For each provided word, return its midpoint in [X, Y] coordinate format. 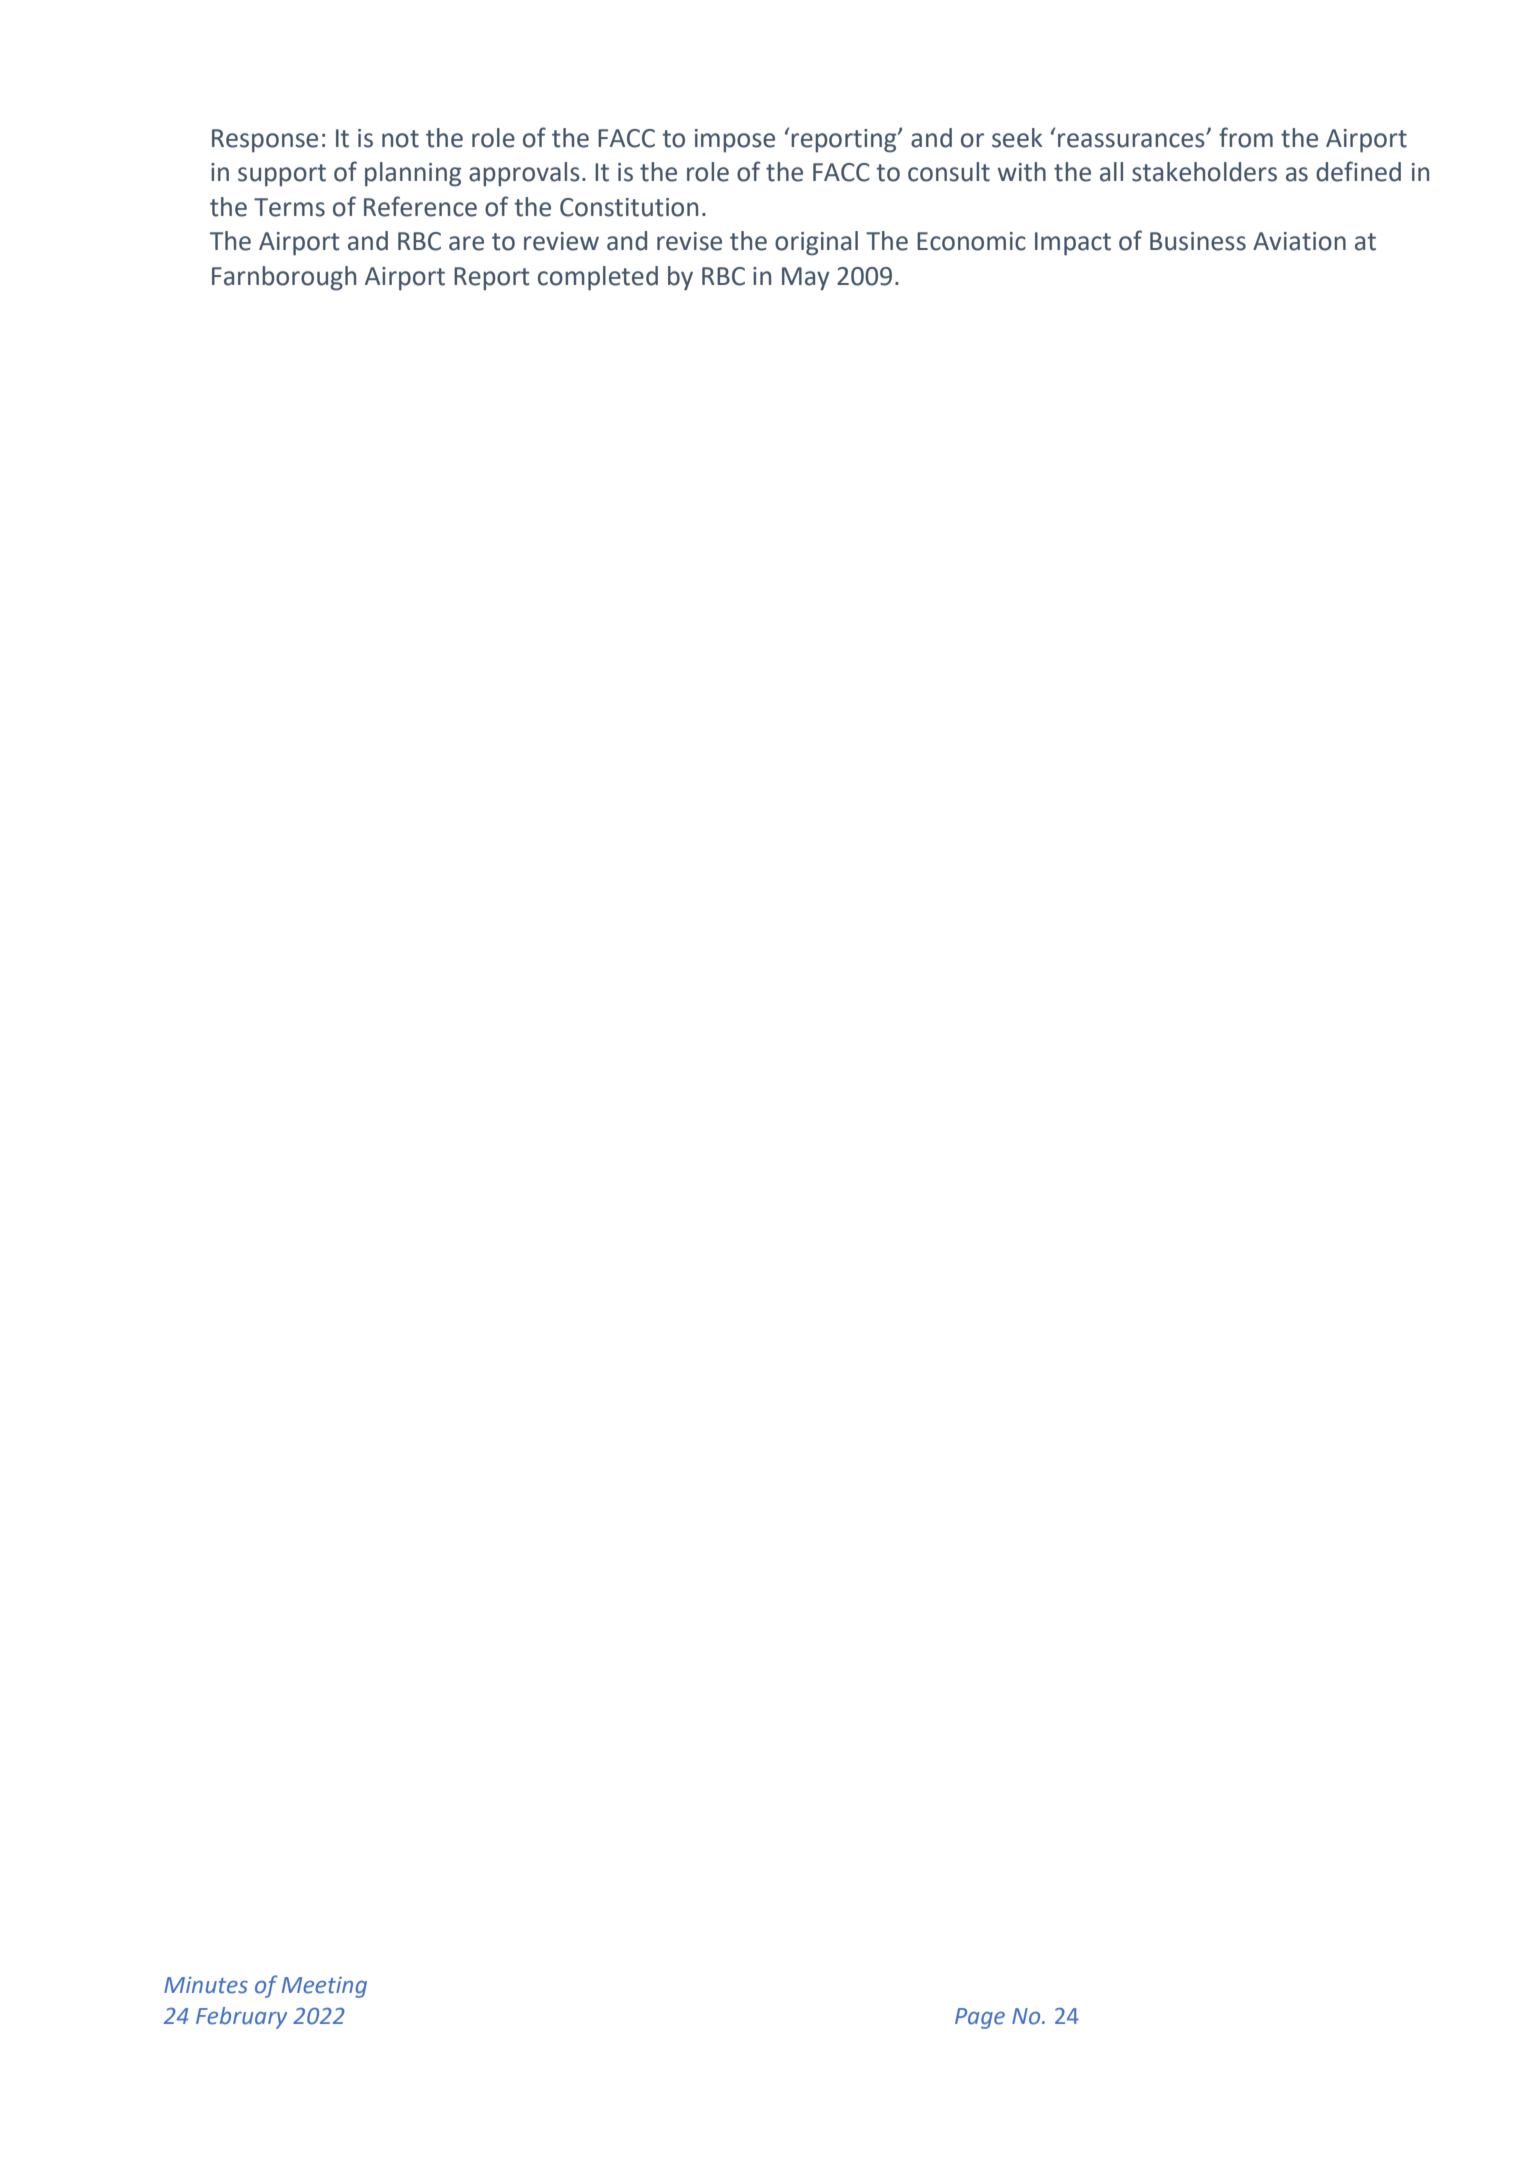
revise [689, 241]
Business [1198, 241]
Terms [289, 207]
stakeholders [1204, 172]
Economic [971, 241]
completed [598, 278]
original [816, 243]
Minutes [206, 1985]
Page [980, 2018]
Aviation [1299, 241]
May [806, 279]
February [241, 2018]
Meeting [324, 1987]
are [466, 243]
